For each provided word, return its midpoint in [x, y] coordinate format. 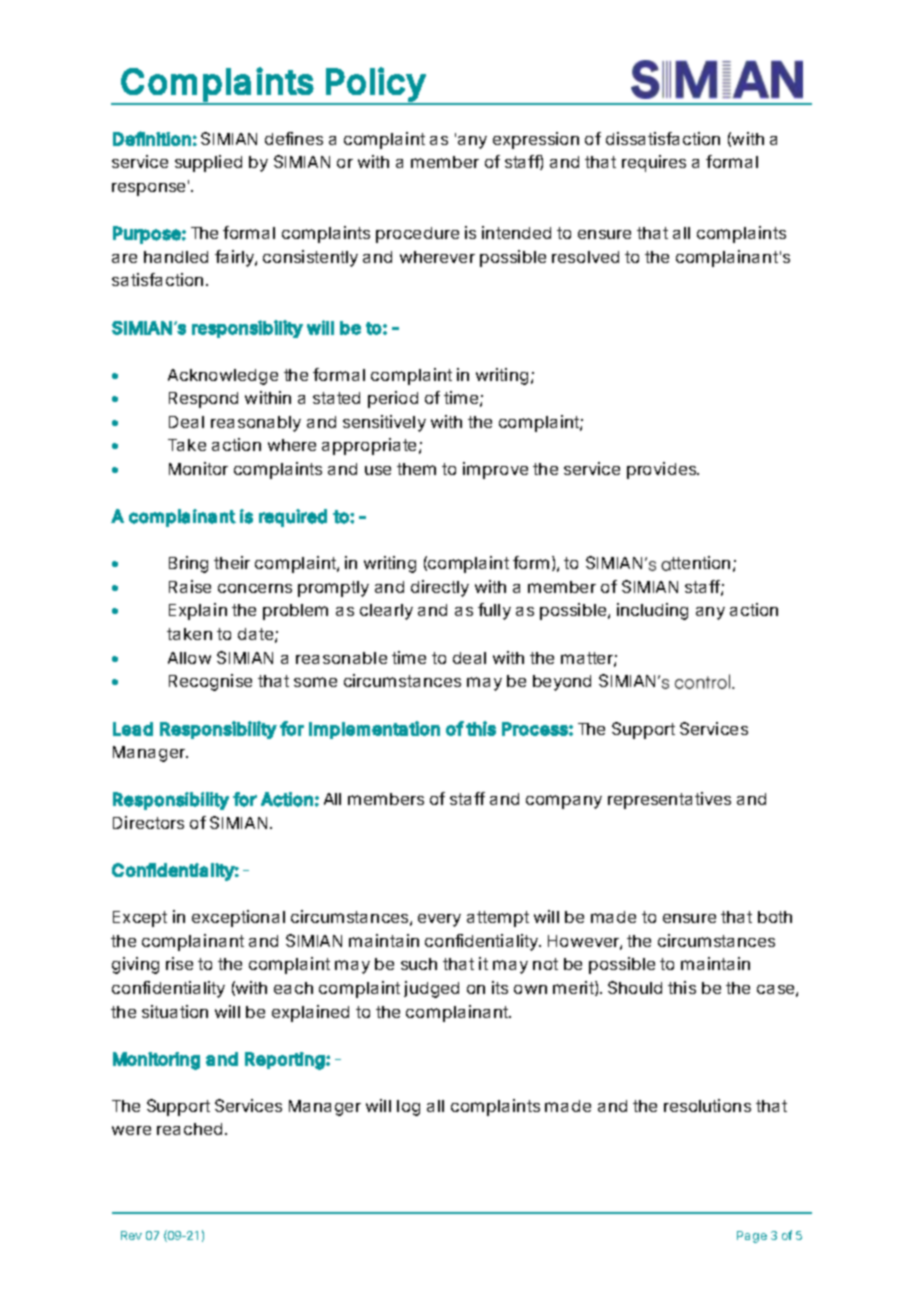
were [131, 1130]
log [408, 1108]
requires [654, 163]
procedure [417, 235]
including [652, 611]
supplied [208, 163]
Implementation [374, 730]
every [439, 920]
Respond [203, 400]
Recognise [210, 682]
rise [179, 963]
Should [635, 987]
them [416, 469]
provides [663, 470]
